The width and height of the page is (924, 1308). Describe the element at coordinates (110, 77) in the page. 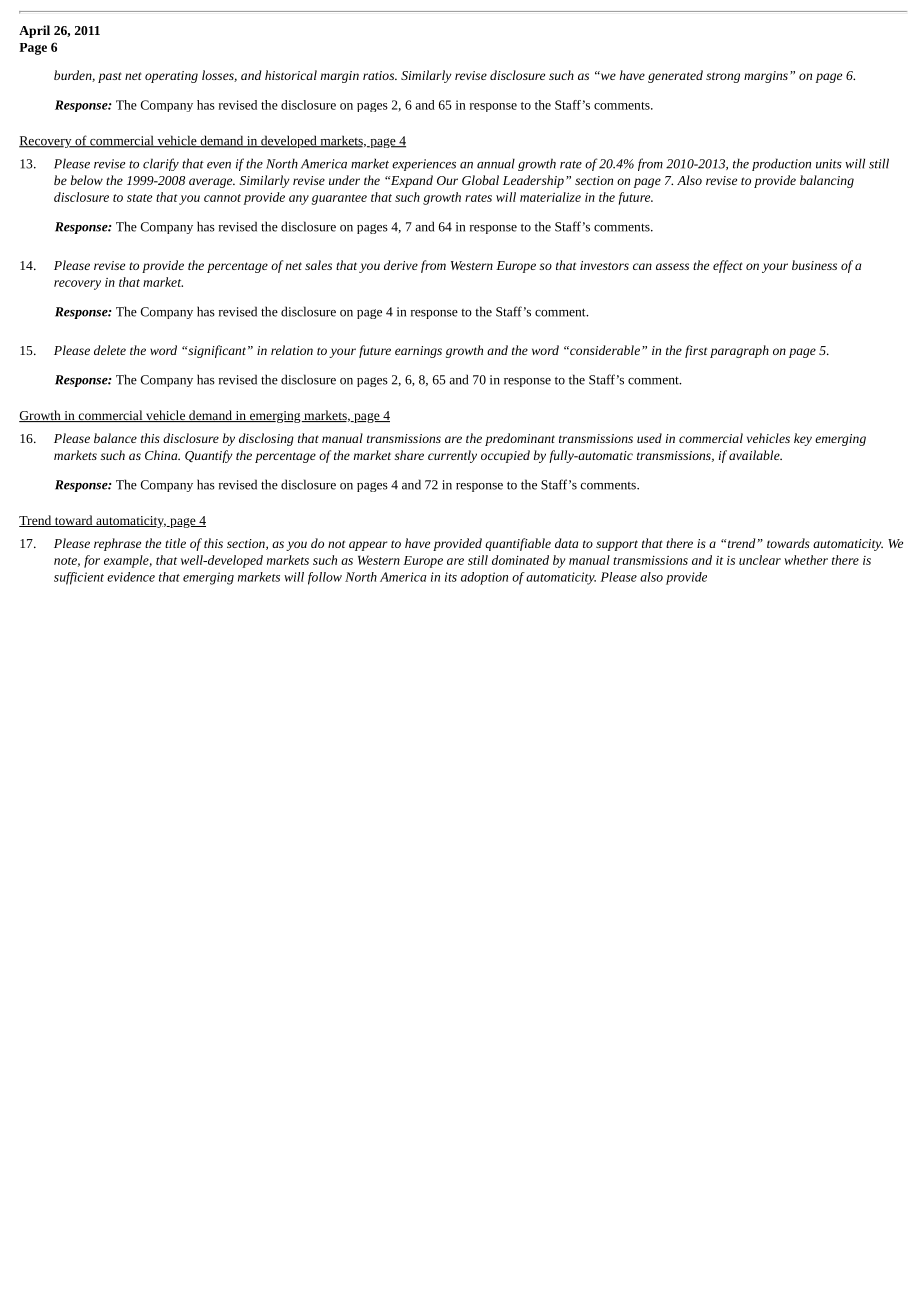

I see `past` at that location.
